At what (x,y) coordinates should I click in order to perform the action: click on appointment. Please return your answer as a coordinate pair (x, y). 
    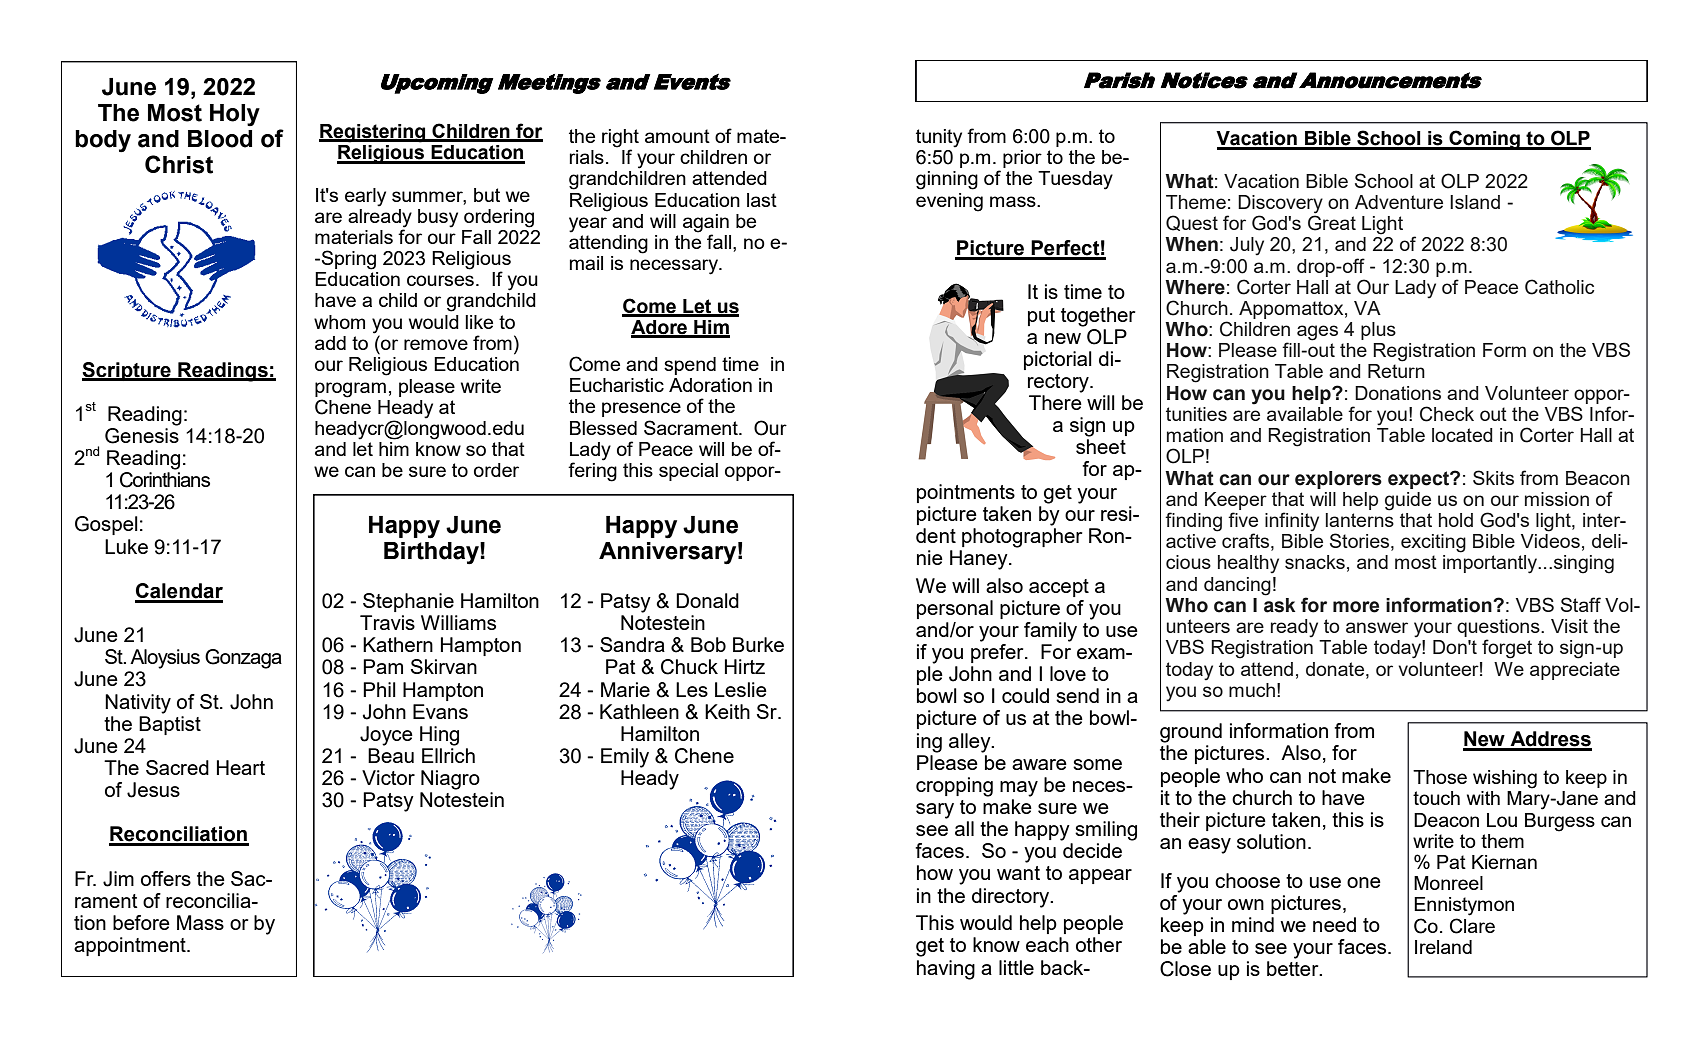
    Looking at the image, I should click on (131, 946).
